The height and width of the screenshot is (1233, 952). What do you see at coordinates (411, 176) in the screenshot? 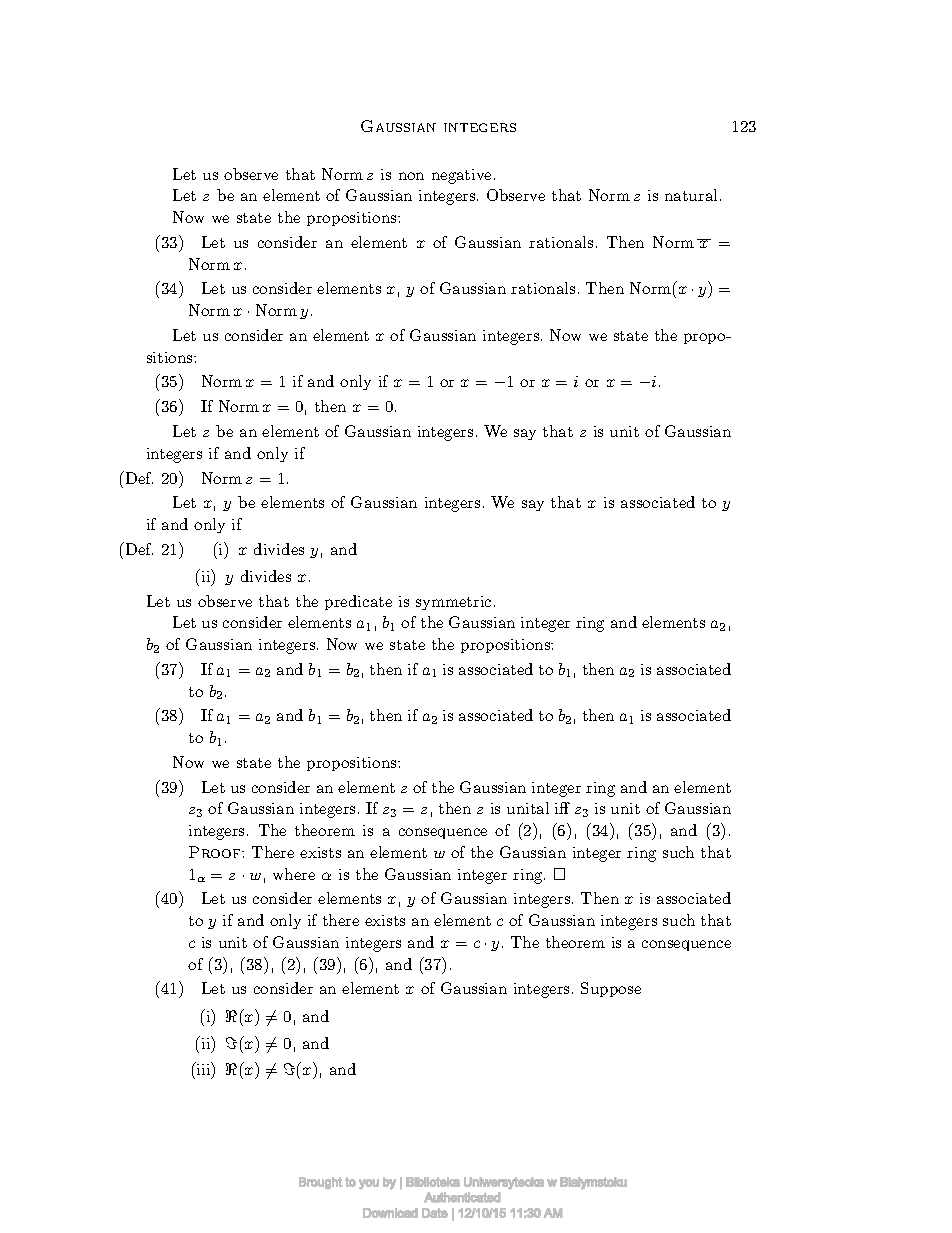
I see `non` at bounding box center [411, 176].
